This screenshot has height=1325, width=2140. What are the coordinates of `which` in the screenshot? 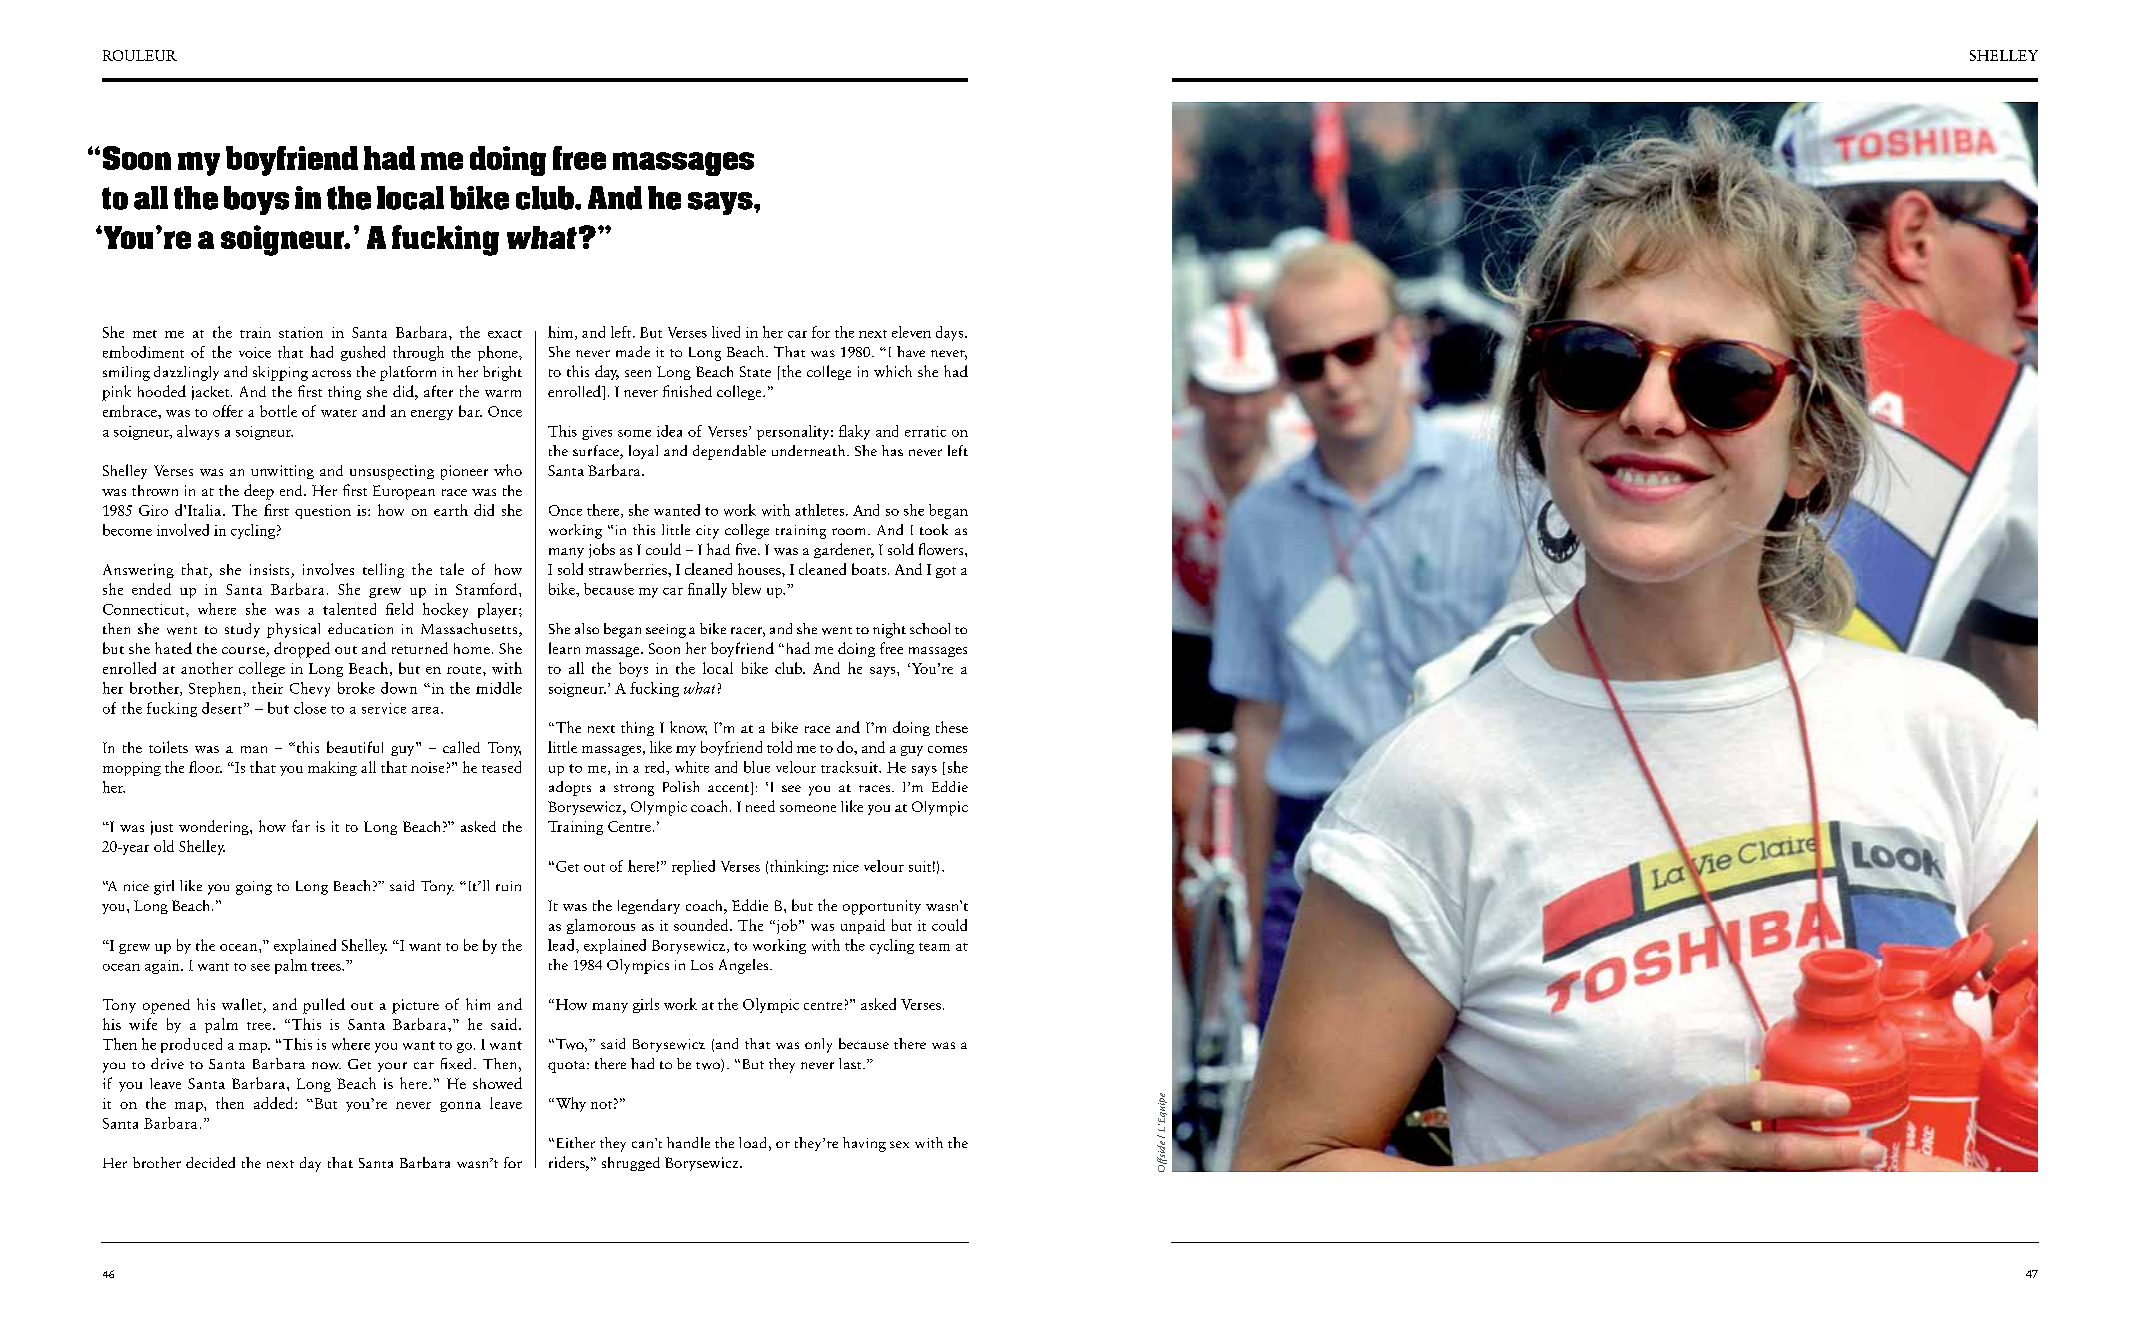 It's located at (893, 371).
